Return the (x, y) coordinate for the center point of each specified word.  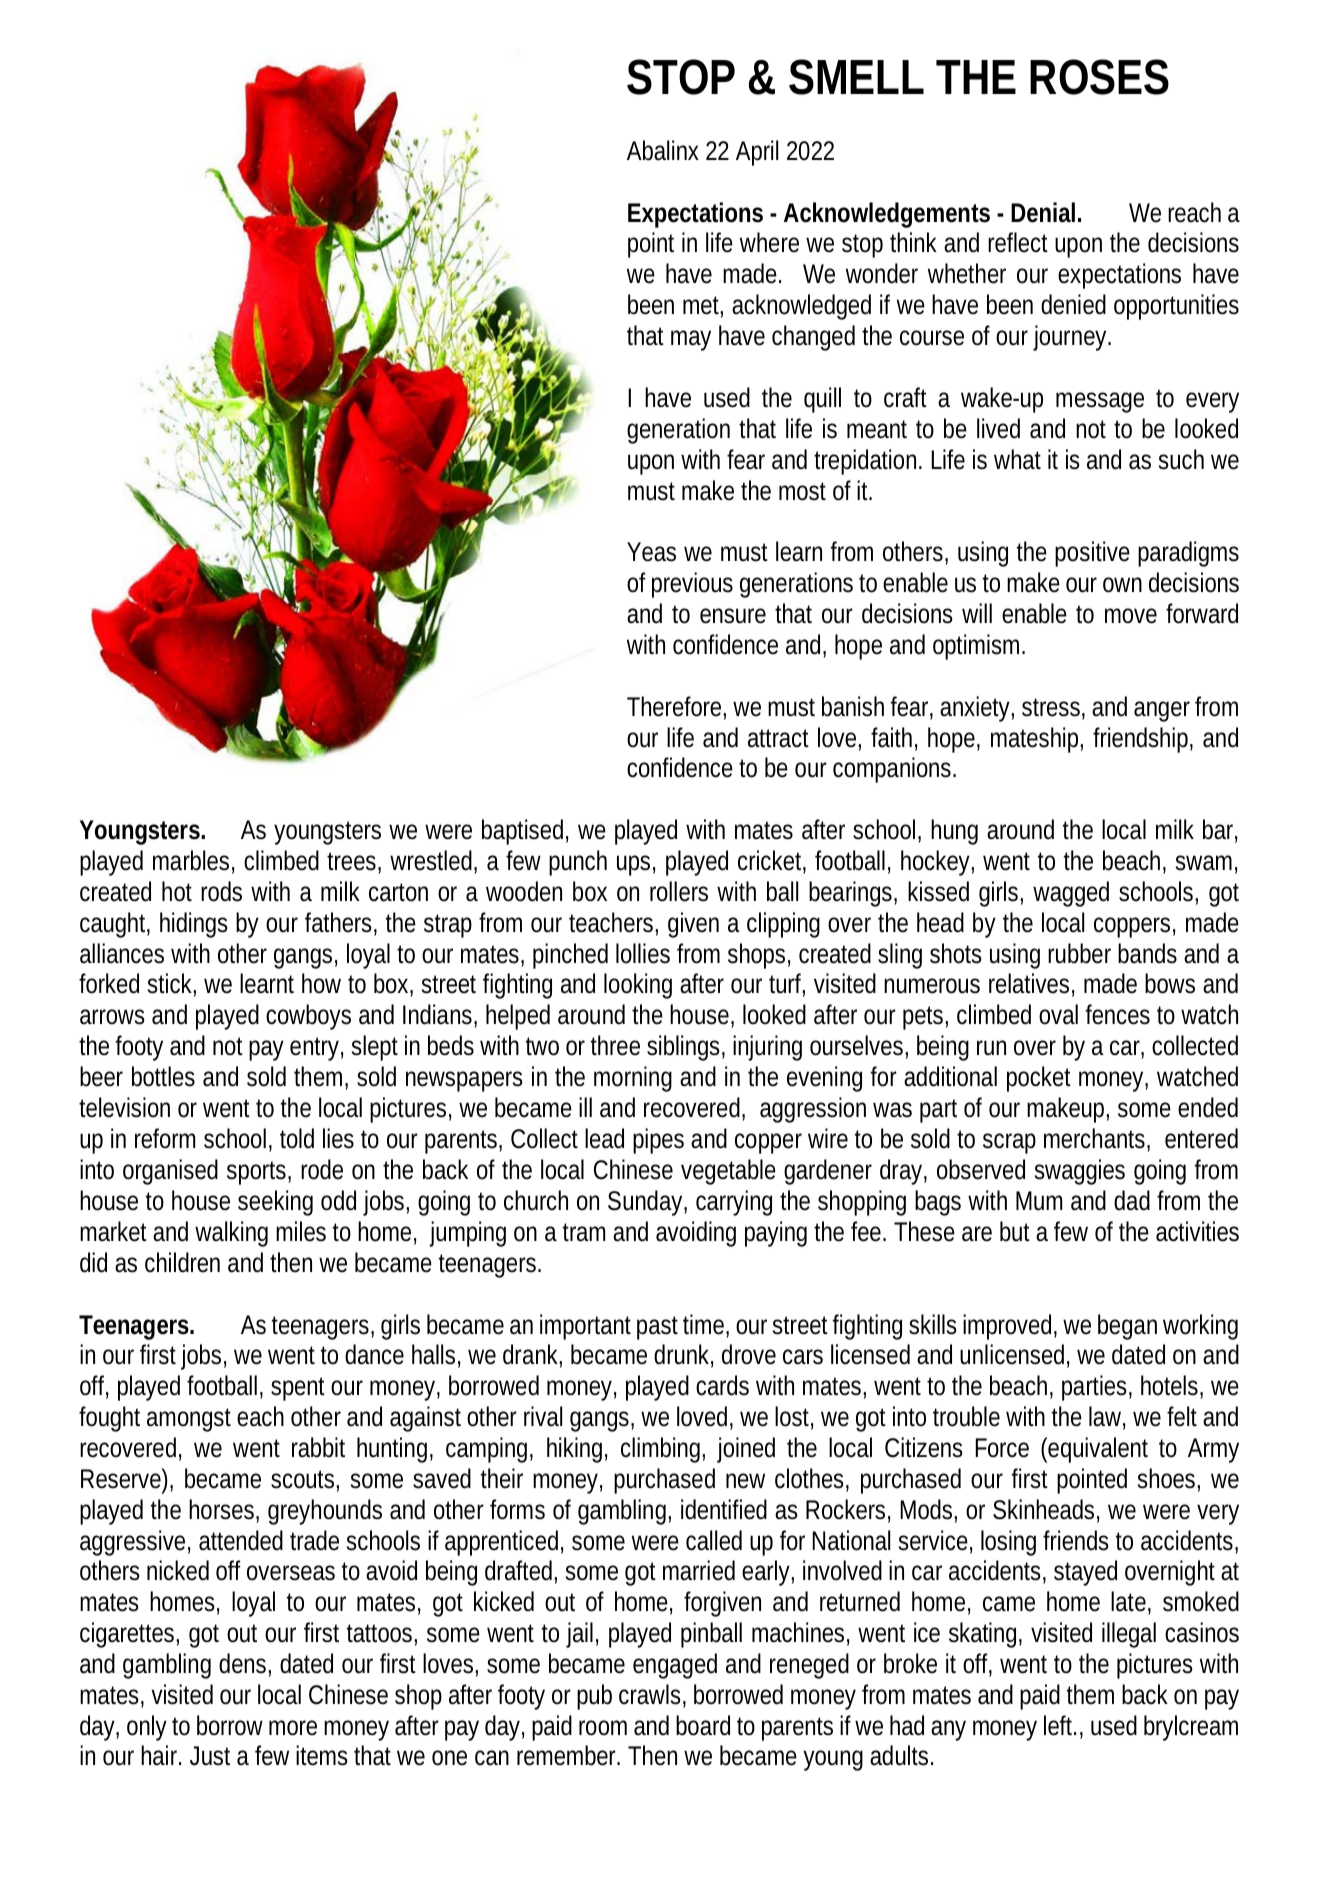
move (1131, 616)
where (769, 242)
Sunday (647, 1203)
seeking (275, 1203)
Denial (1043, 212)
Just (210, 1756)
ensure (733, 616)
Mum (1039, 1201)
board (703, 1725)
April (757, 153)
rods (221, 891)
